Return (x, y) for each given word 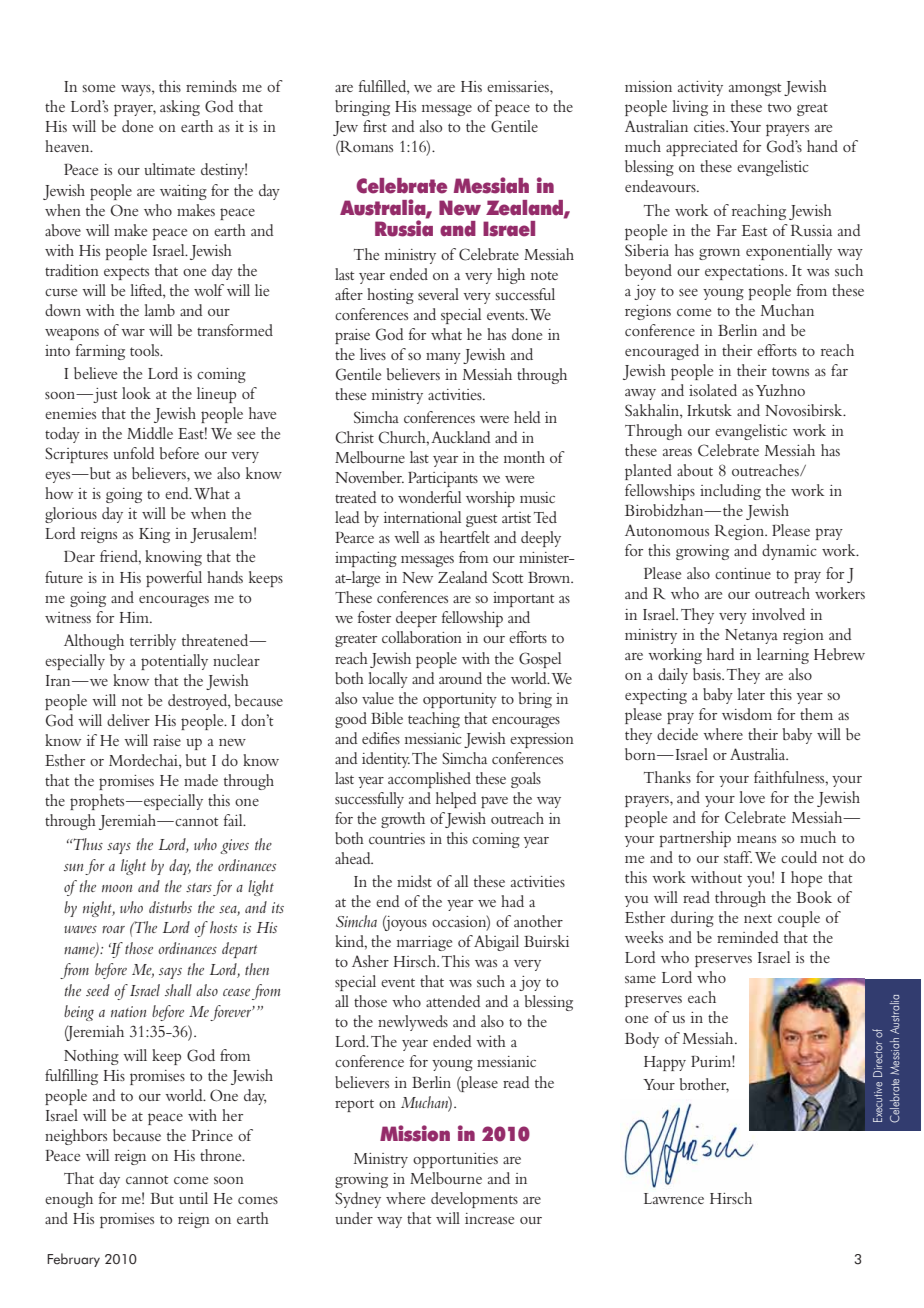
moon (117, 888)
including (730, 492)
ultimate (169, 169)
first (375, 126)
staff (738, 857)
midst (414, 881)
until (193, 1198)
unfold (134, 453)
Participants (443, 479)
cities (710, 126)
